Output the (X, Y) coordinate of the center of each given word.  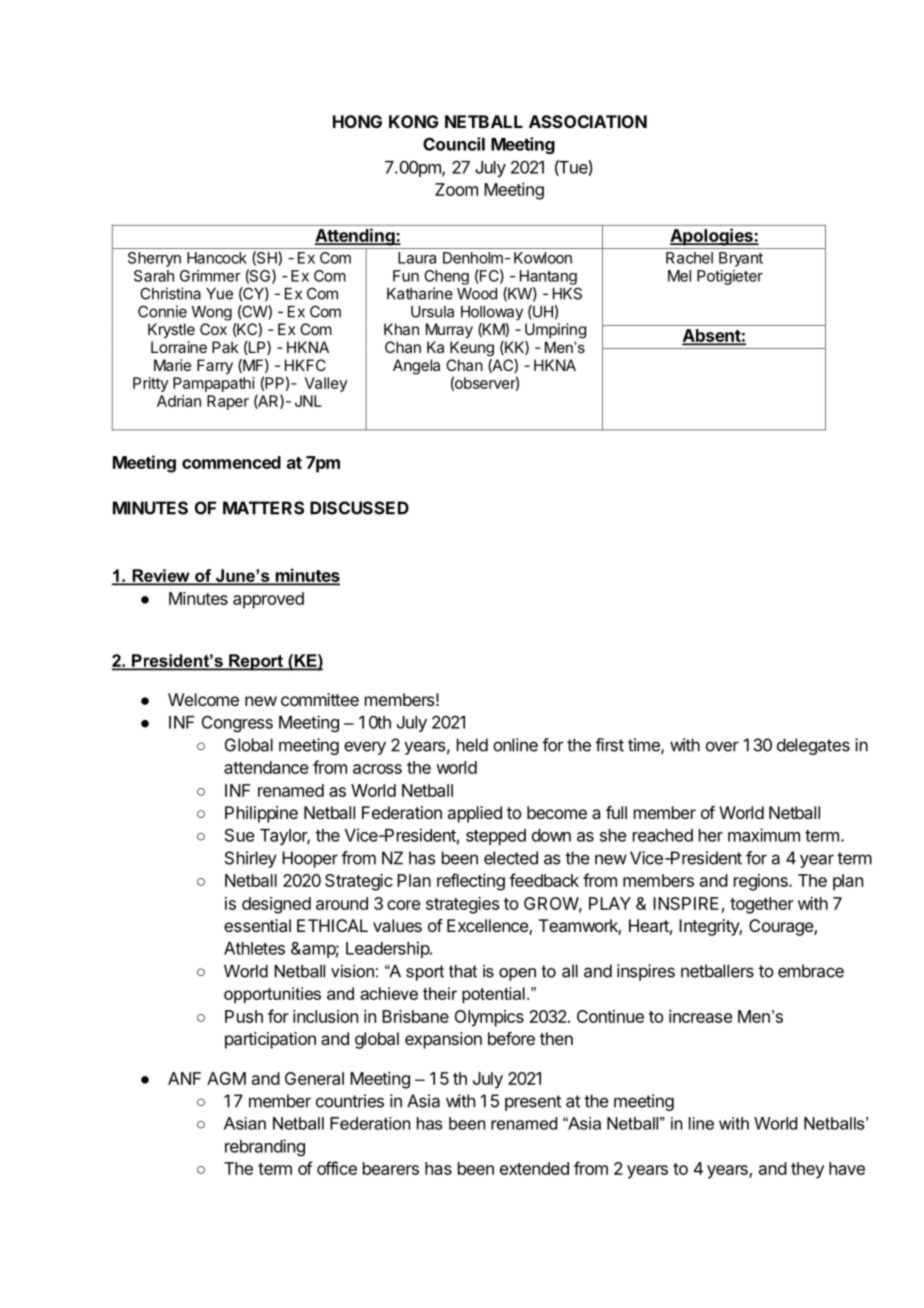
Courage (782, 927)
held (472, 745)
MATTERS (263, 508)
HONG (357, 121)
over (722, 746)
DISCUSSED (359, 508)
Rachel (689, 258)
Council (454, 144)
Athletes (254, 948)
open (517, 974)
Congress (237, 723)
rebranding (265, 1147)
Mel (679, 276)
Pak (225, 347)
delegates (813, 746)
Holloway (492, 313)
